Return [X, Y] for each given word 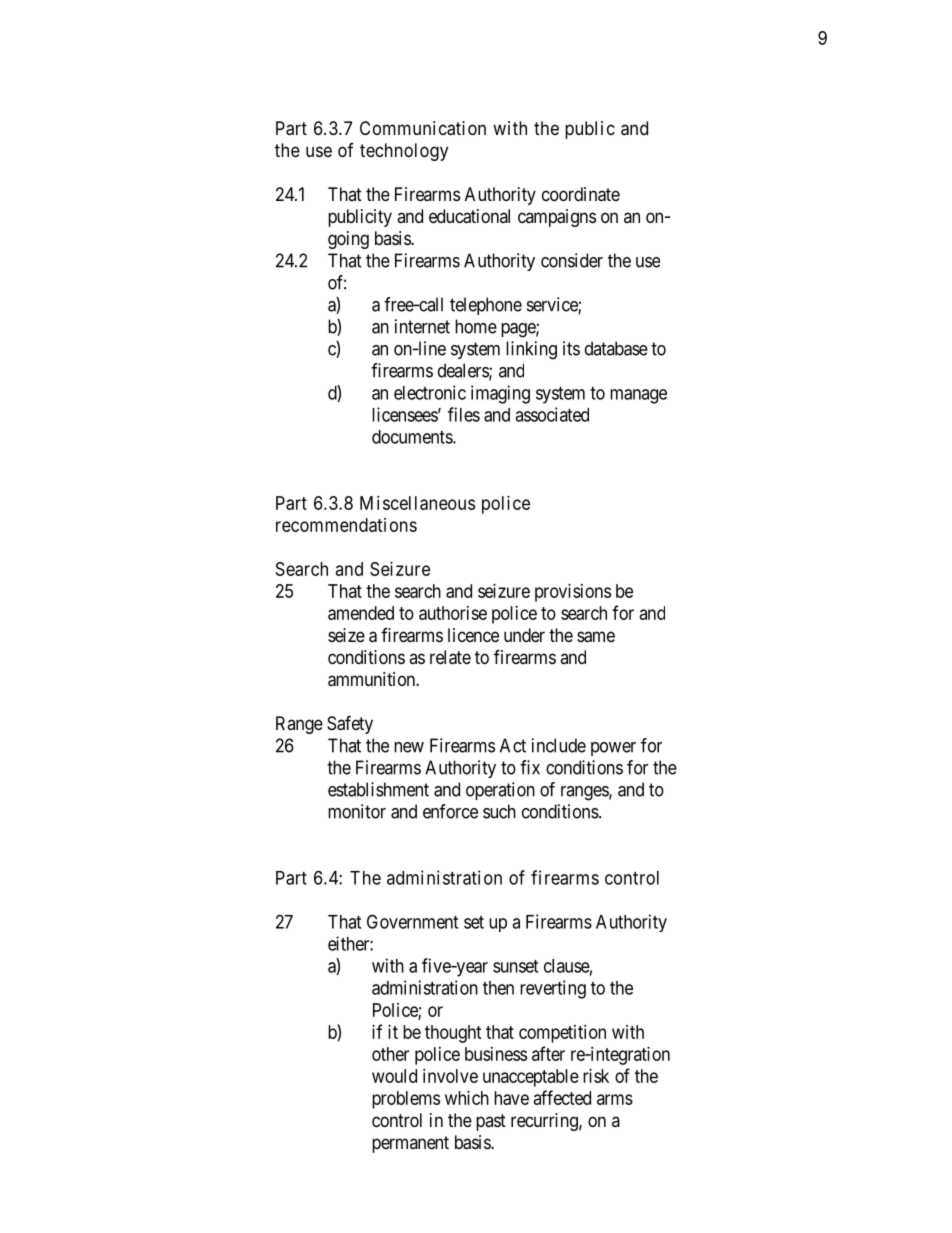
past [491, 1122]
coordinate [581, 194]
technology [404, 152]
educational [469, 216]
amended [361, 613]
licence [473, 635]
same [596, 637]
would [394, 1076]
